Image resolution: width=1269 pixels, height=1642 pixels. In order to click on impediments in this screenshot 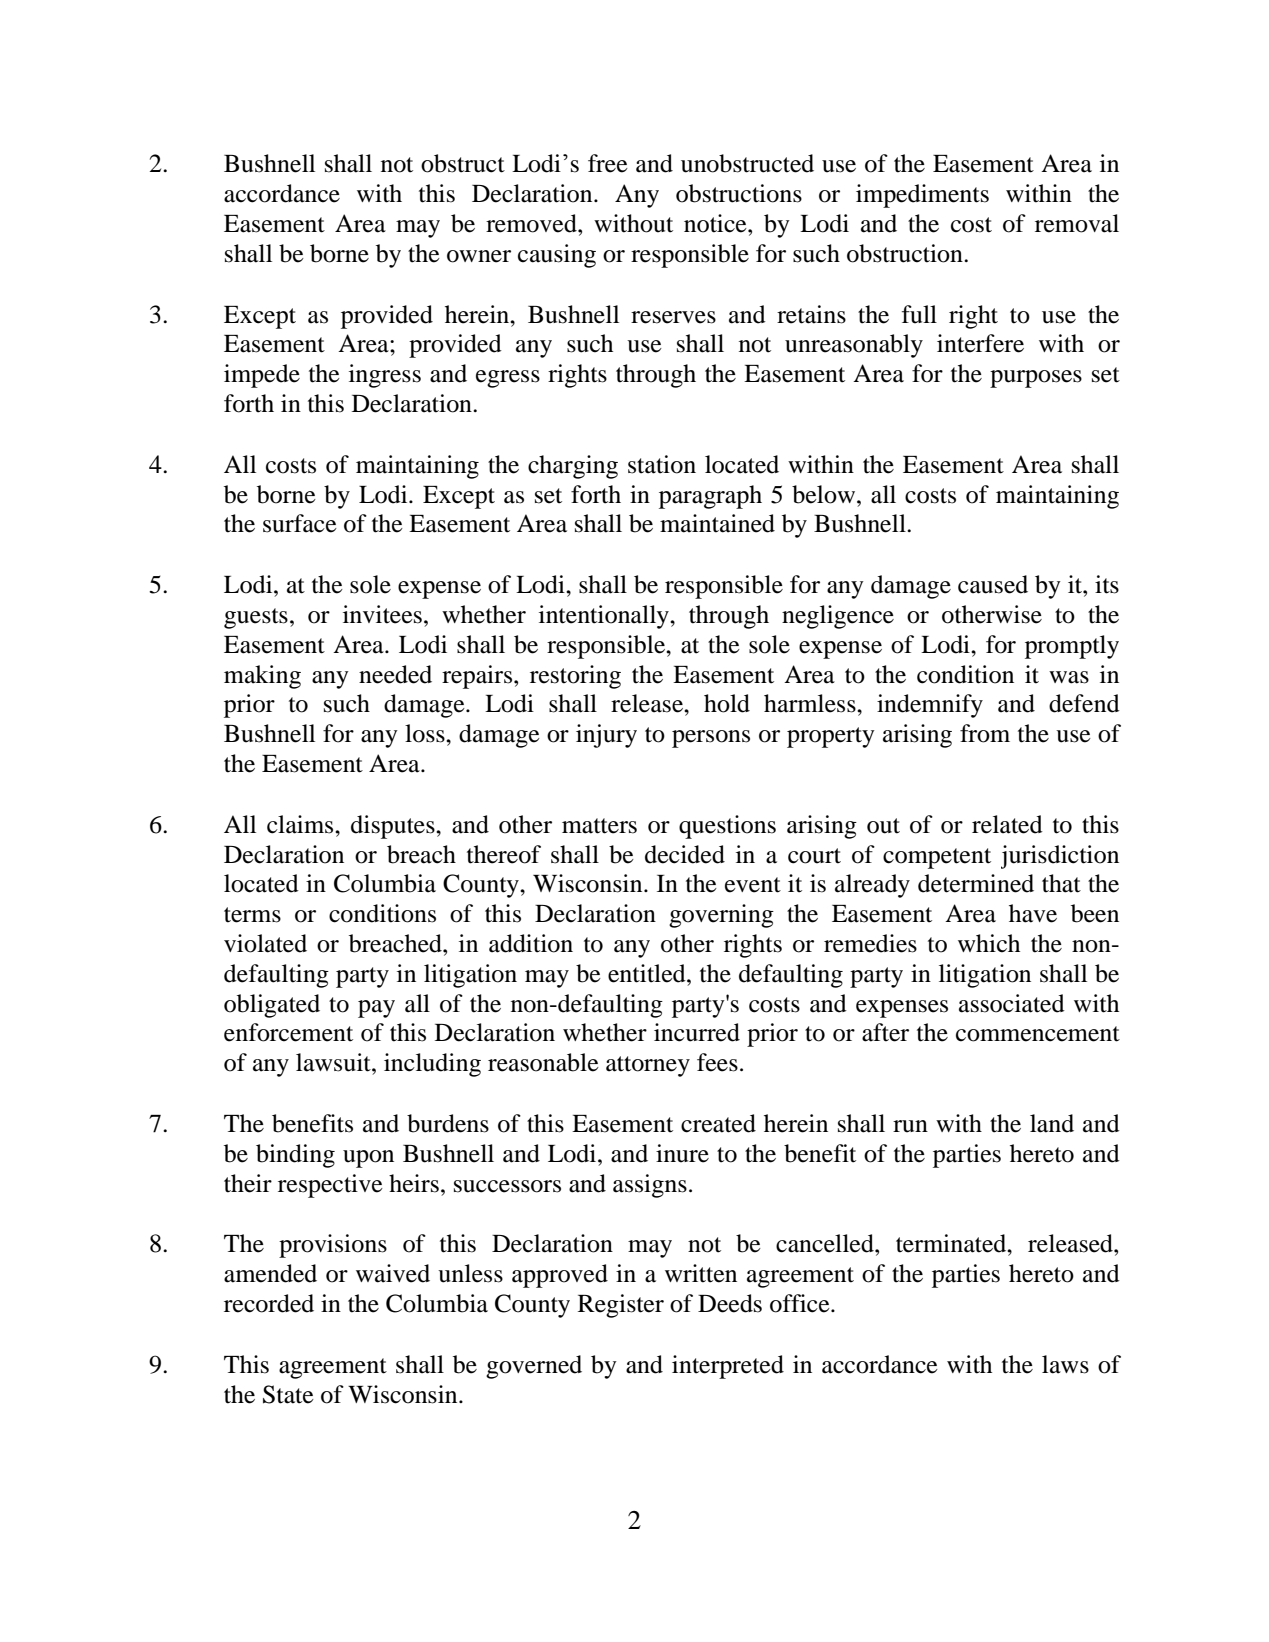, I will do `click(922, 196)`.
